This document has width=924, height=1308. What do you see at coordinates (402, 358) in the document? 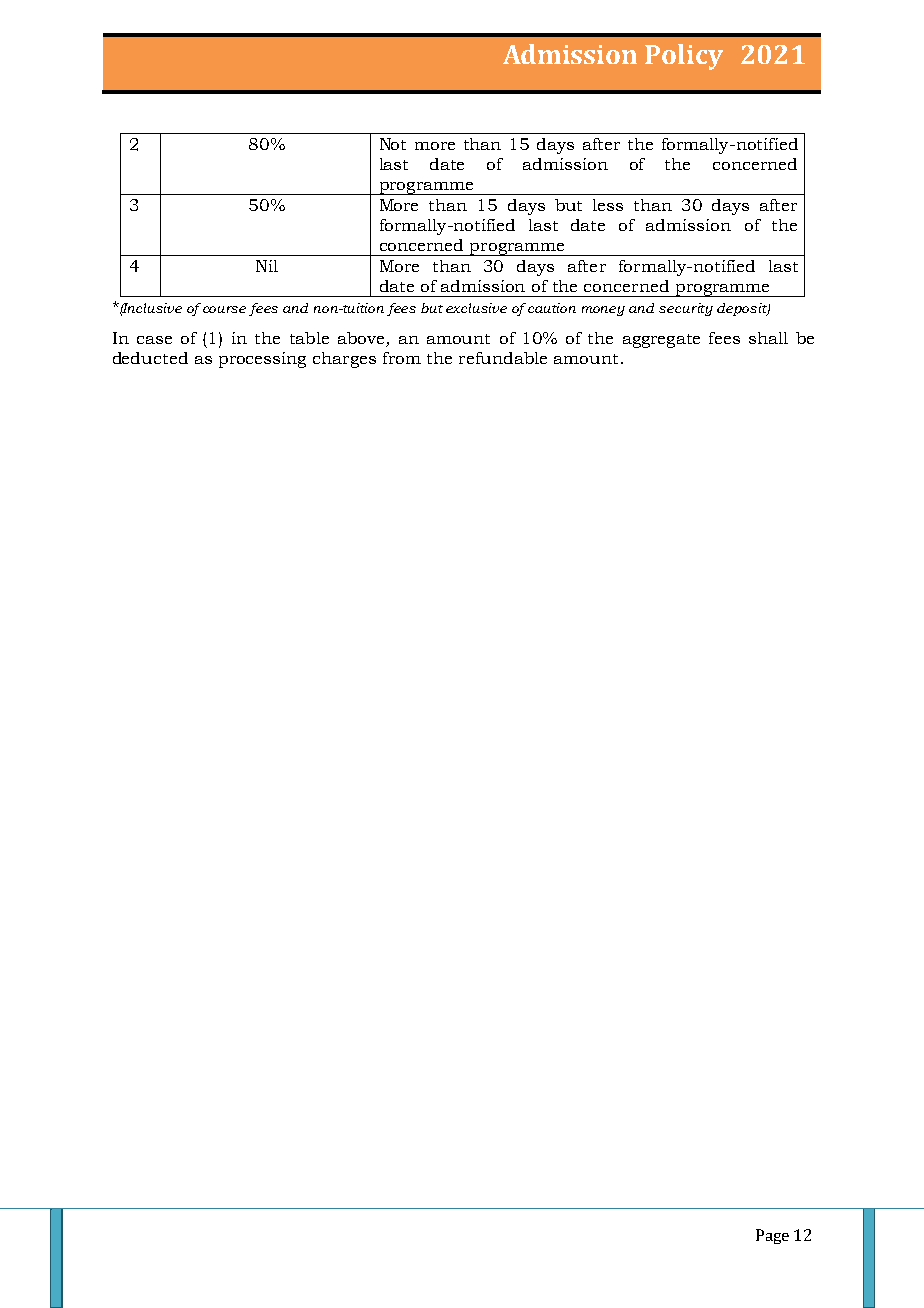
I see `from` at bounding box center [402, 358].
